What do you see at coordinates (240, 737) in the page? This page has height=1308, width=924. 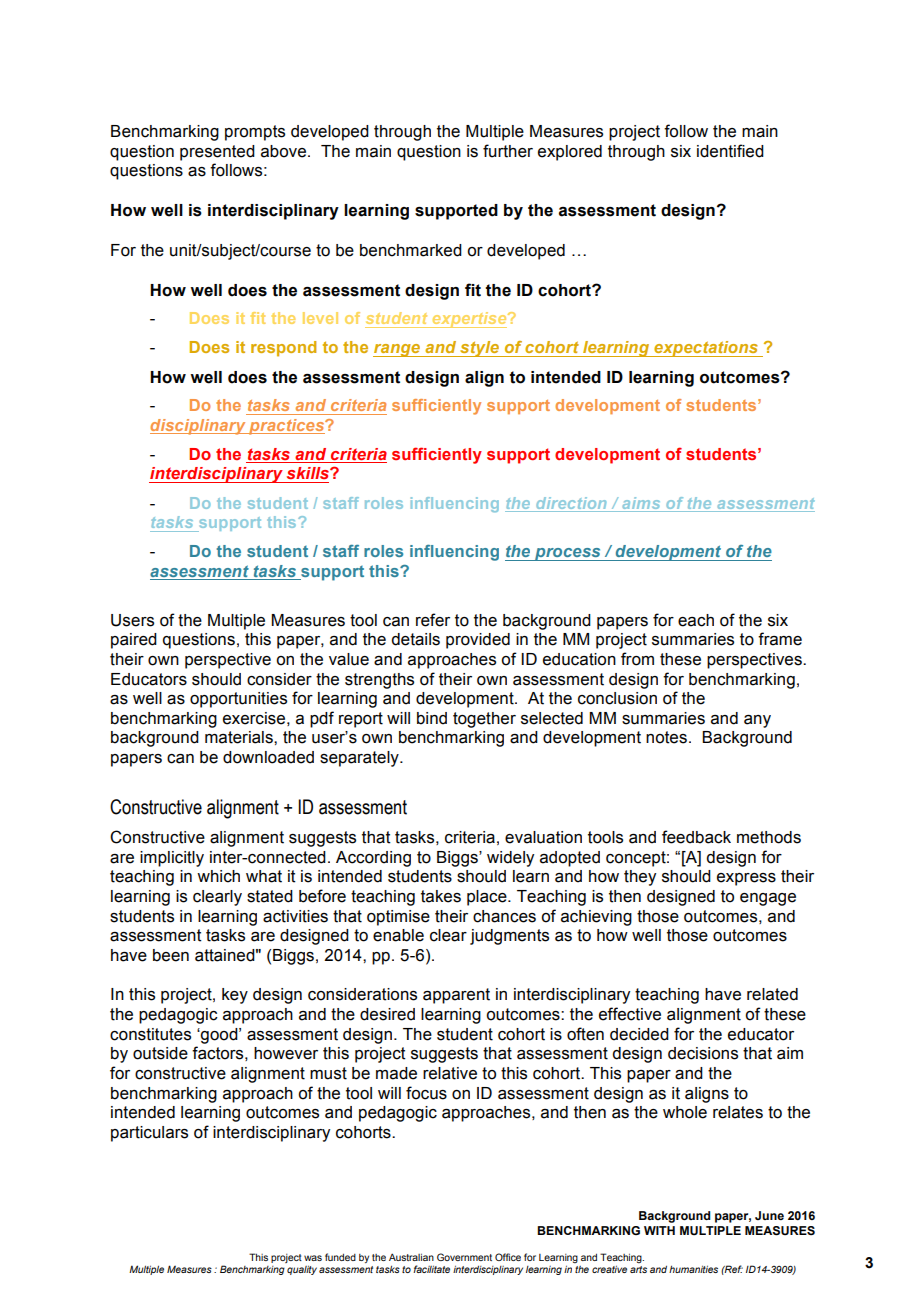 I see `materials` at bounding box center [240, 737].
